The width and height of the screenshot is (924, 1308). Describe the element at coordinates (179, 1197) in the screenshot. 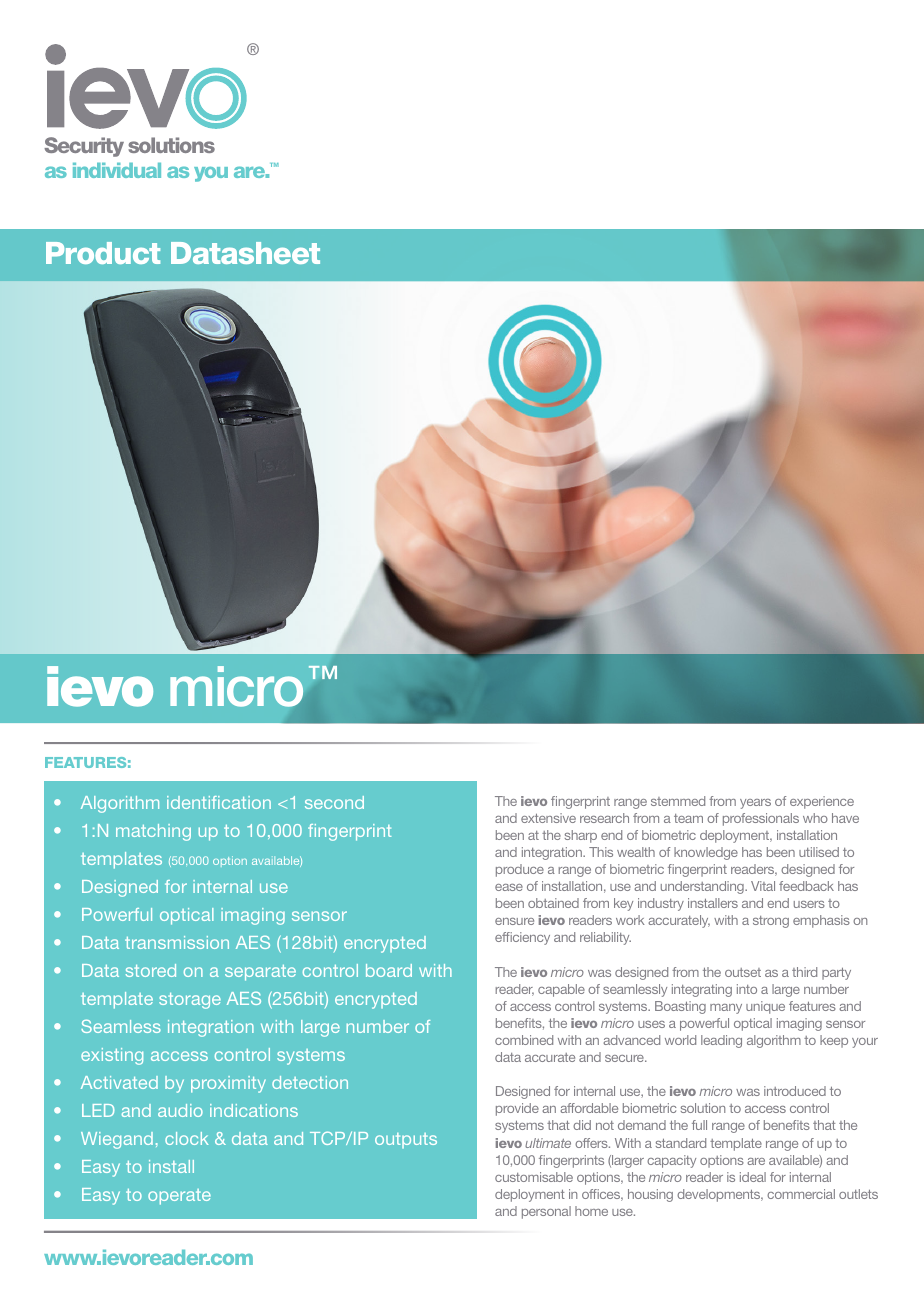

I see `operate` at that location.
